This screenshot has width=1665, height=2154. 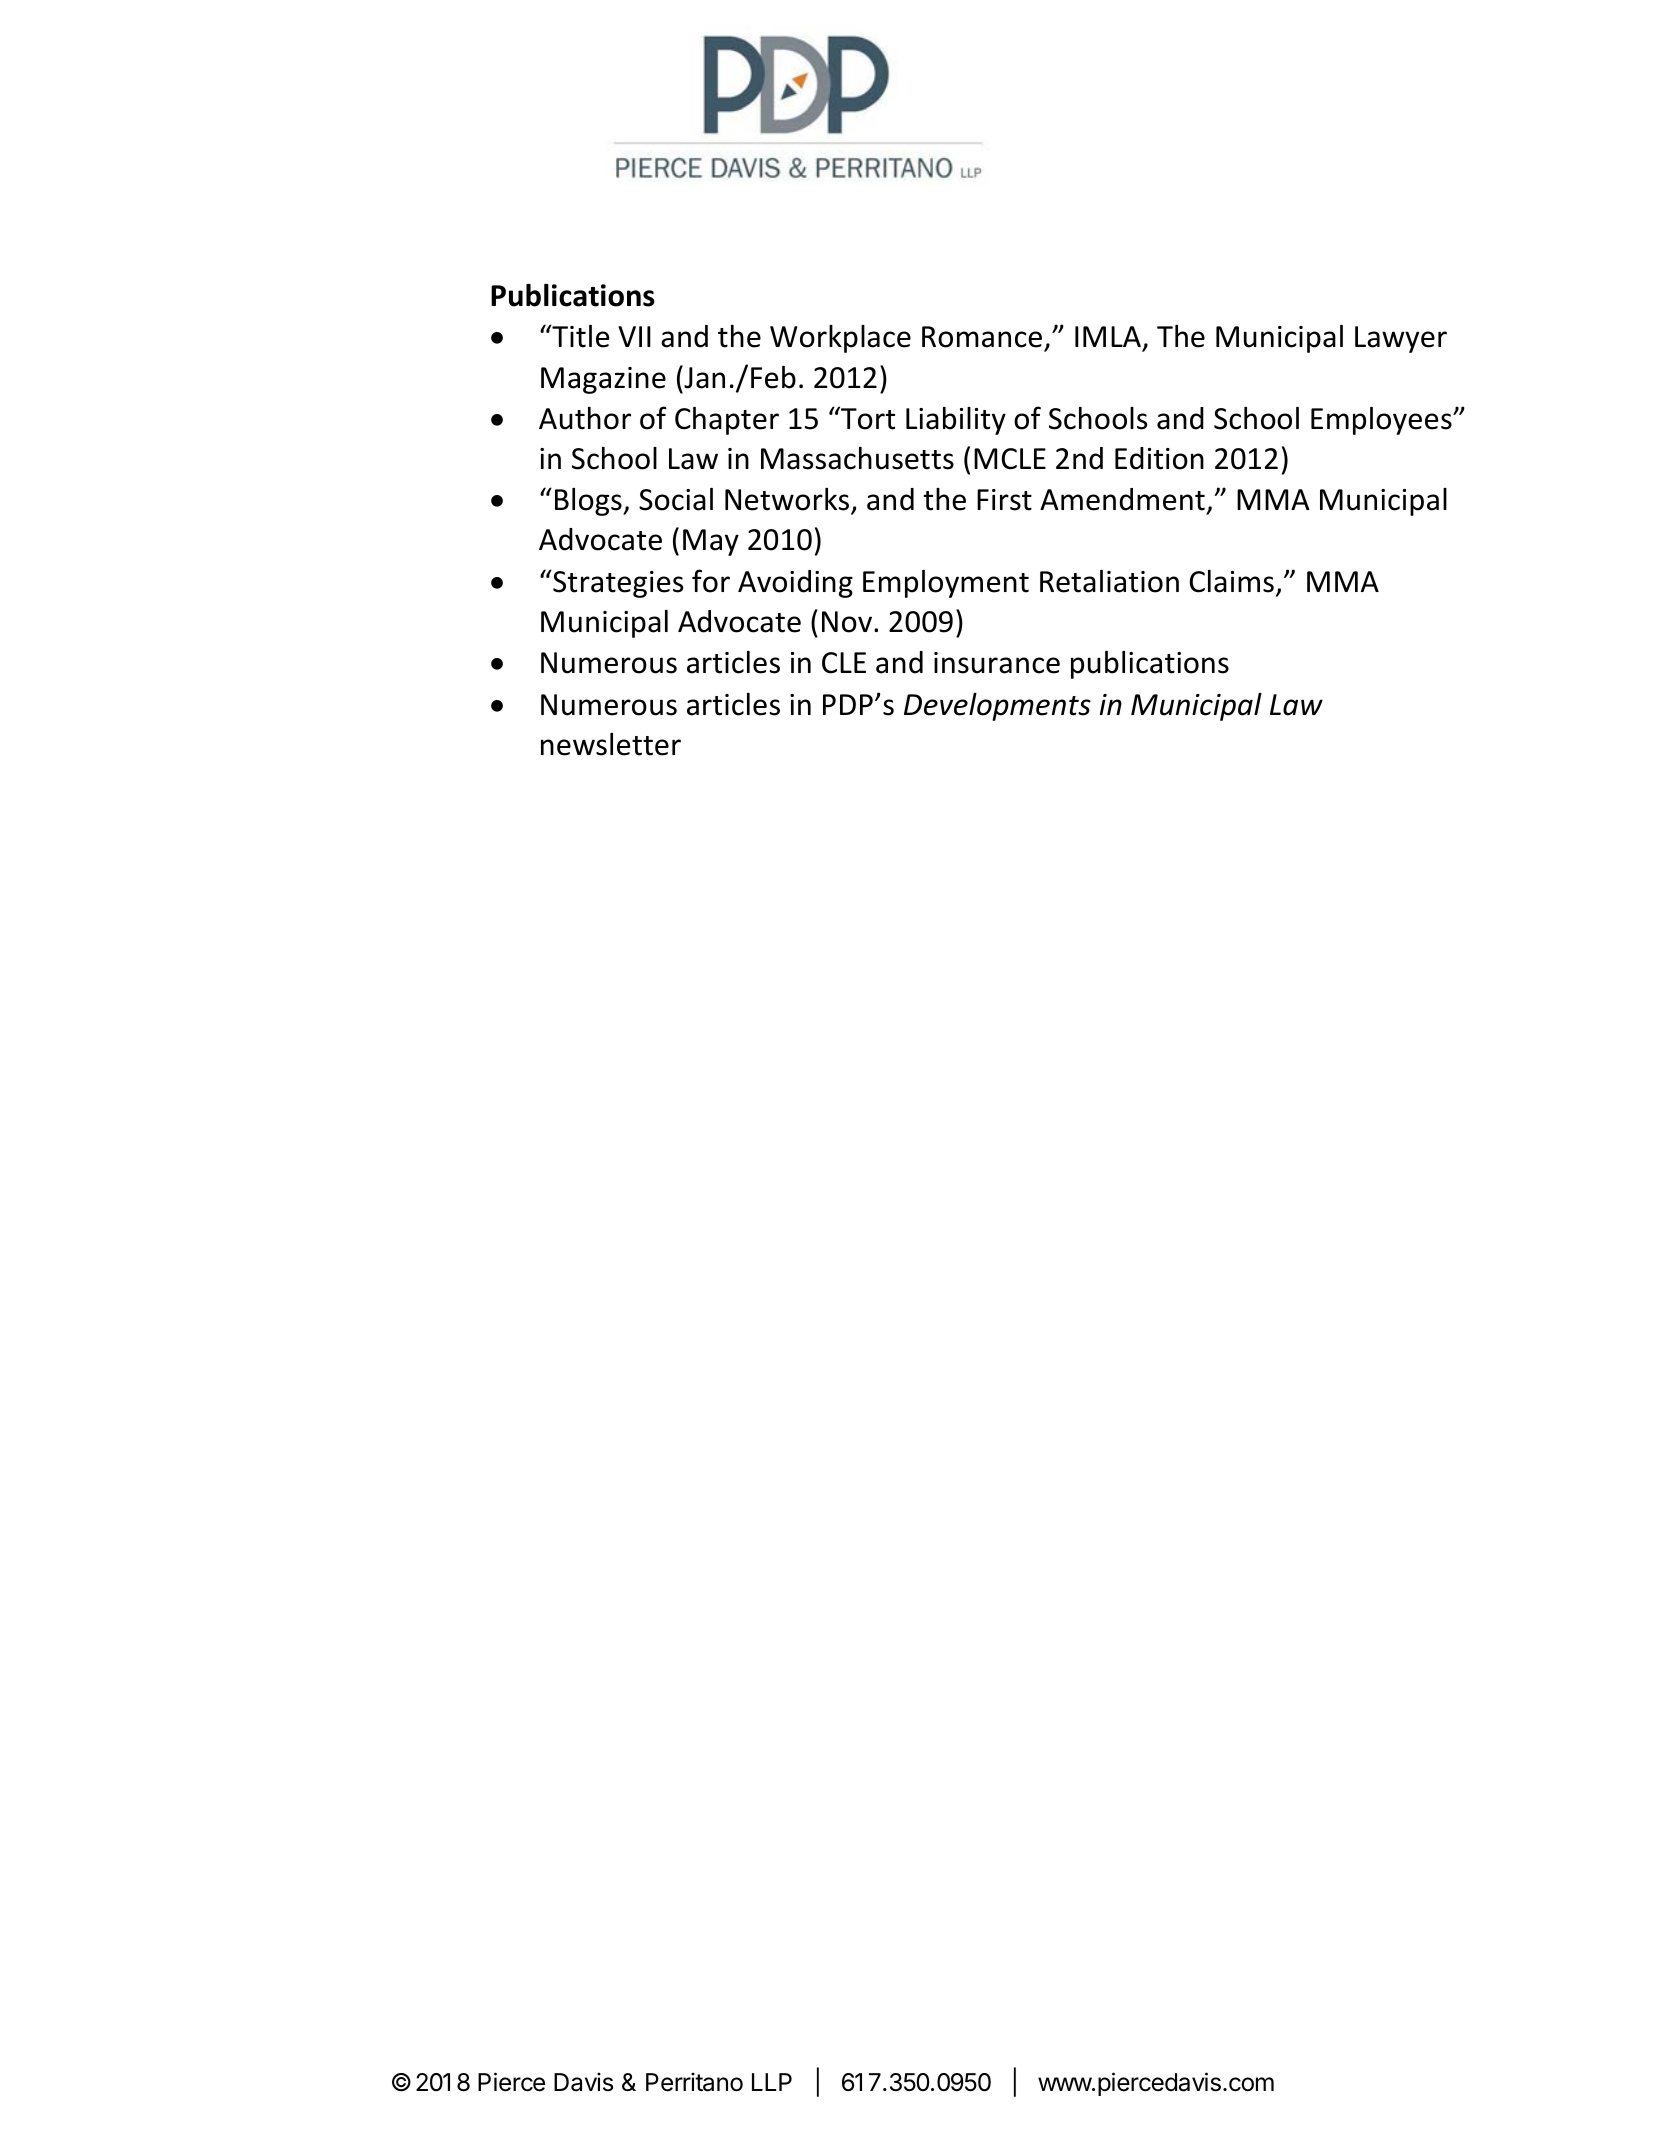 What do you see at coordinates (1232, 581) in the screenshot?
I see `Claims` at bounding box center [1232, 581].
